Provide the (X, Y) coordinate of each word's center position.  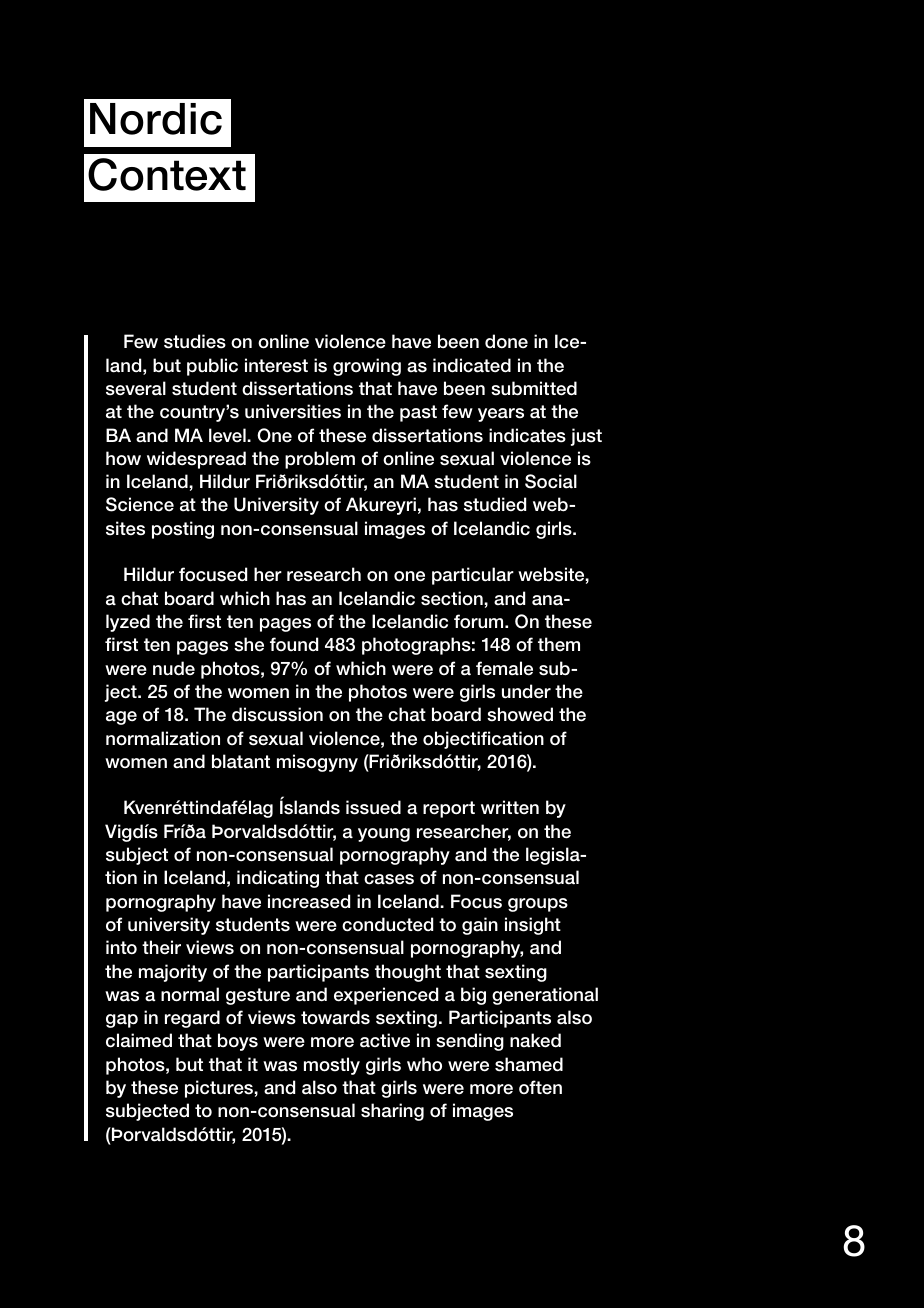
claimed (139, 1040)
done (506, 341)
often (540, 1087)
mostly (332, 1066)
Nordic (156, 119)
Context (167, 174)
